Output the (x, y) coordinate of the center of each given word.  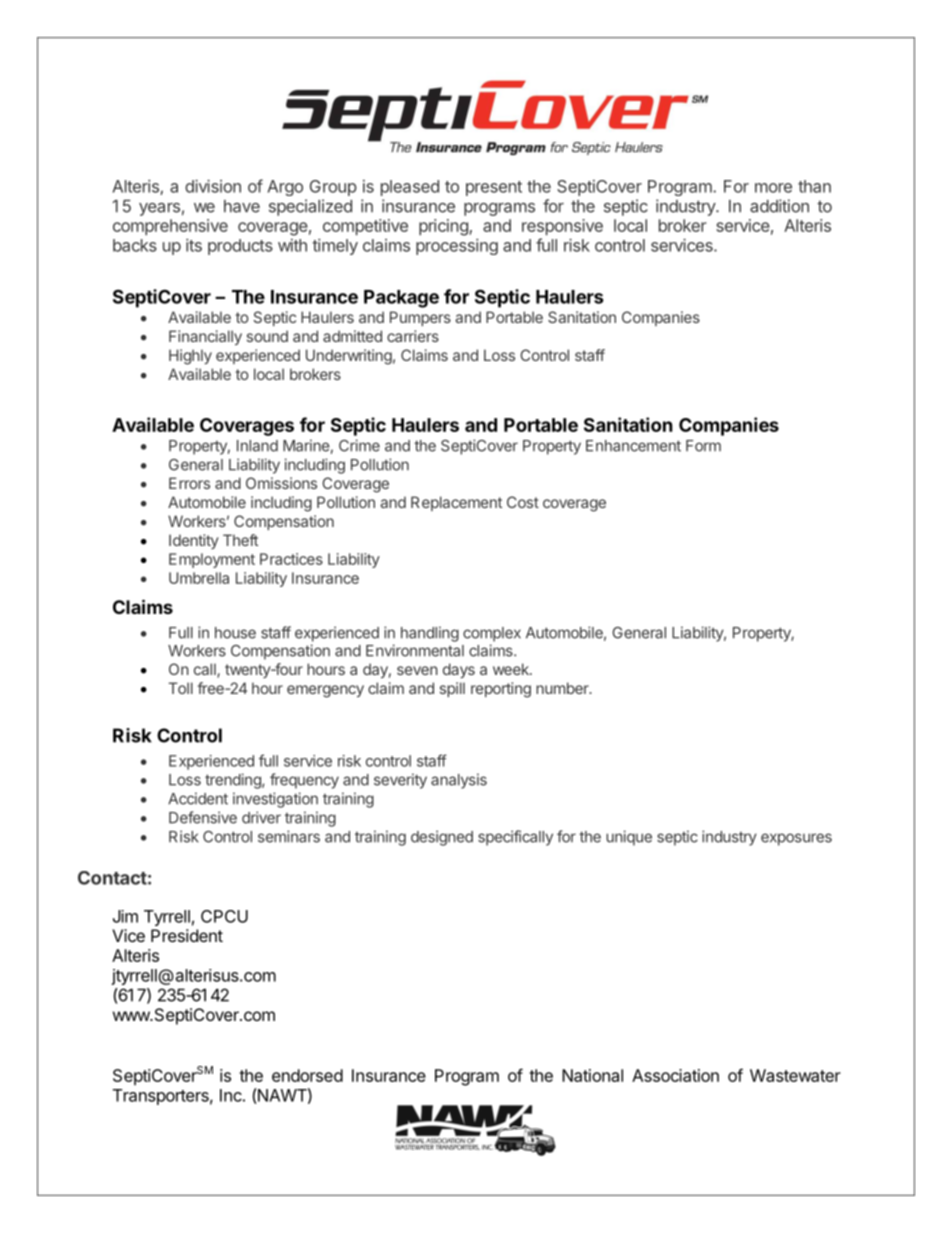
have (242, 206)
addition (779, 206)
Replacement (456, 503)
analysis (459, 781)
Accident (198, 798)
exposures (796, 839)
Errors (189, 483)
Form (703, 446)
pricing (444, 227)
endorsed (307, 1075)
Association (675, 1075)
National (592, 1075)
